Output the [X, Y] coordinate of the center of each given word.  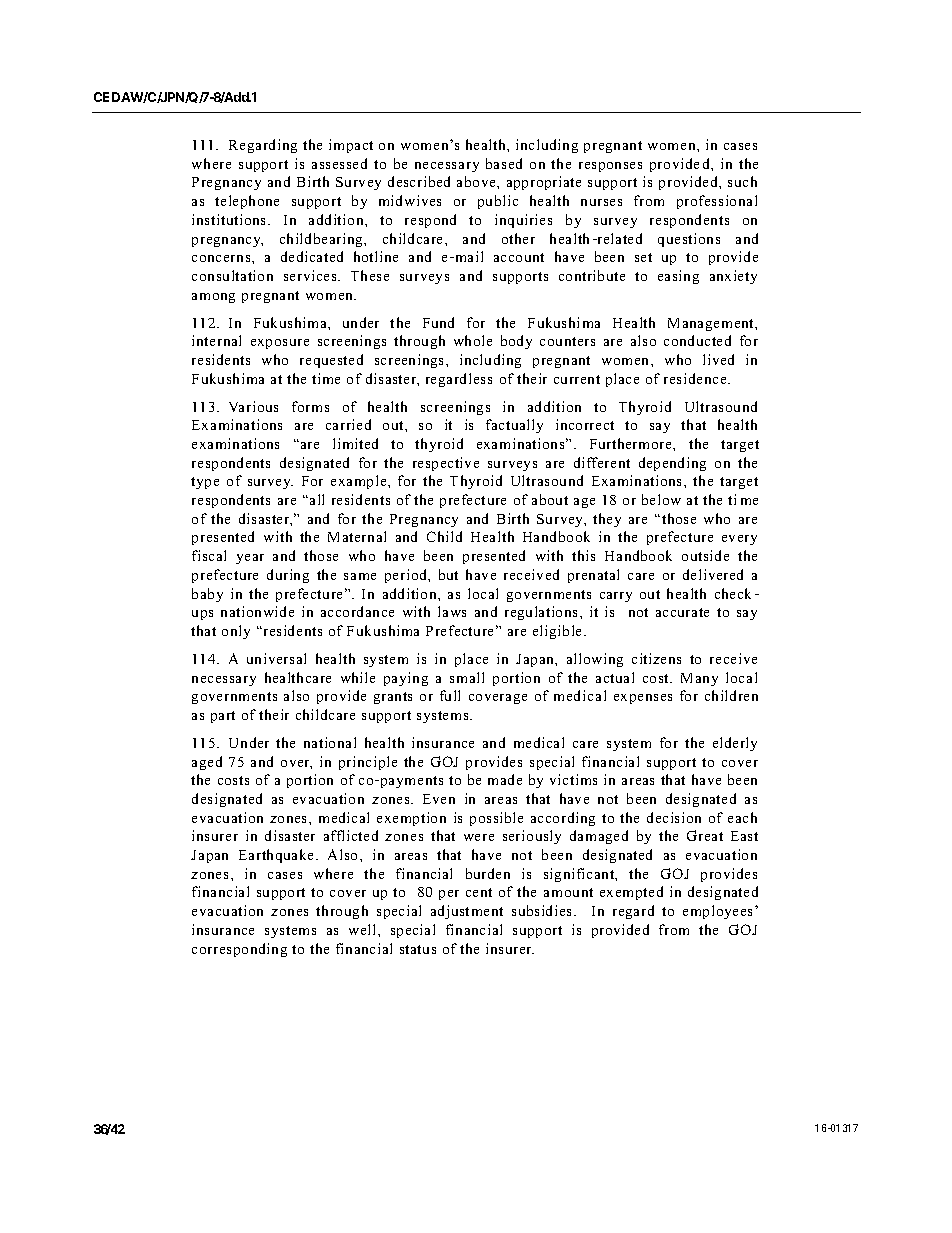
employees [719, 912]
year [250, 559]
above [477, 181]
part [223, 717]
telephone [247, 202]
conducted [697, 340]
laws [452, 611]
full [450, 695]
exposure [280, 344]
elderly [735, 744]
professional [717, 202]
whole [473, 340]
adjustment [467, 912]
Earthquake [278, 856]
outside [705, 555]
